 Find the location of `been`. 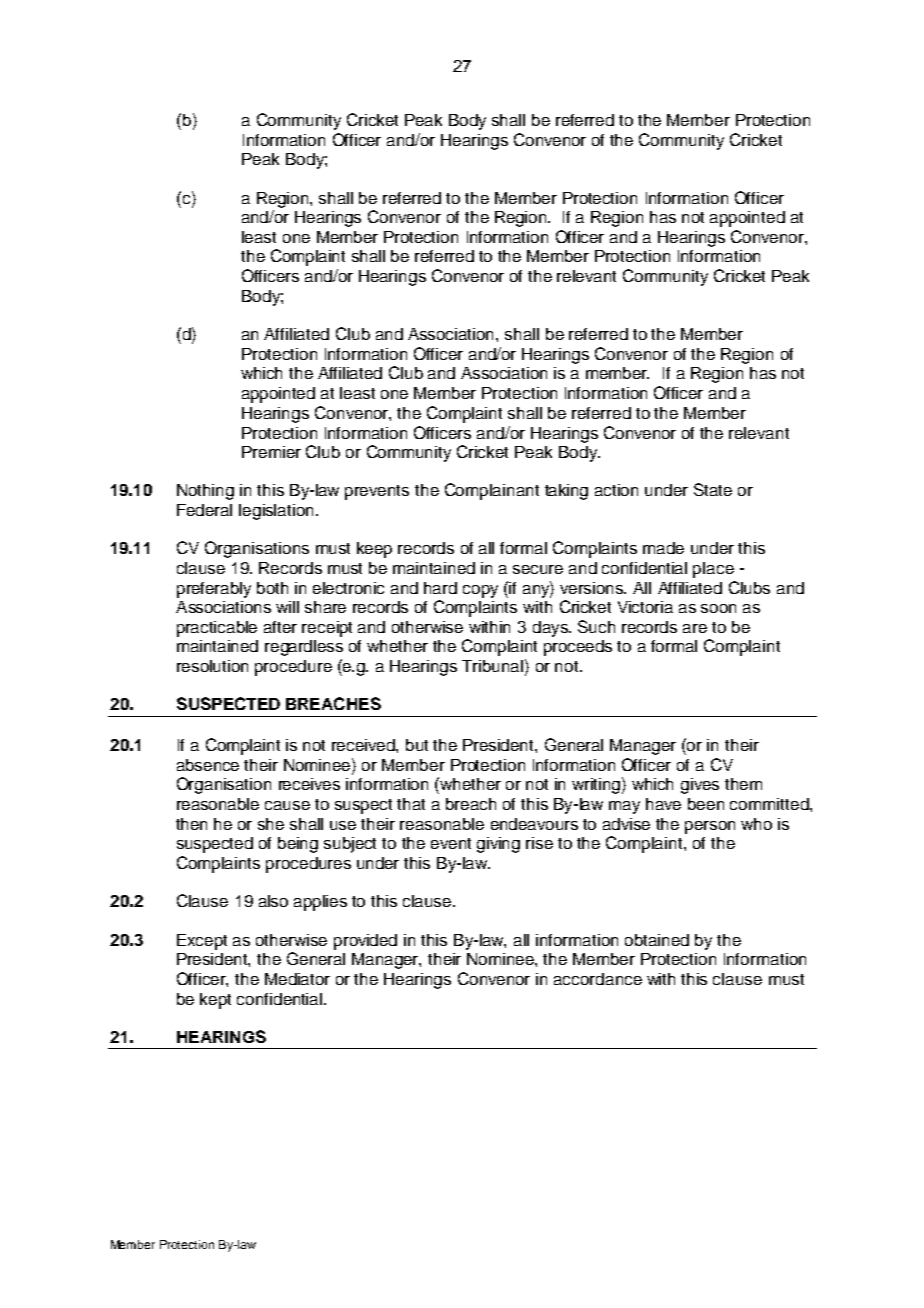

been is located at coordinates (706, 804).
